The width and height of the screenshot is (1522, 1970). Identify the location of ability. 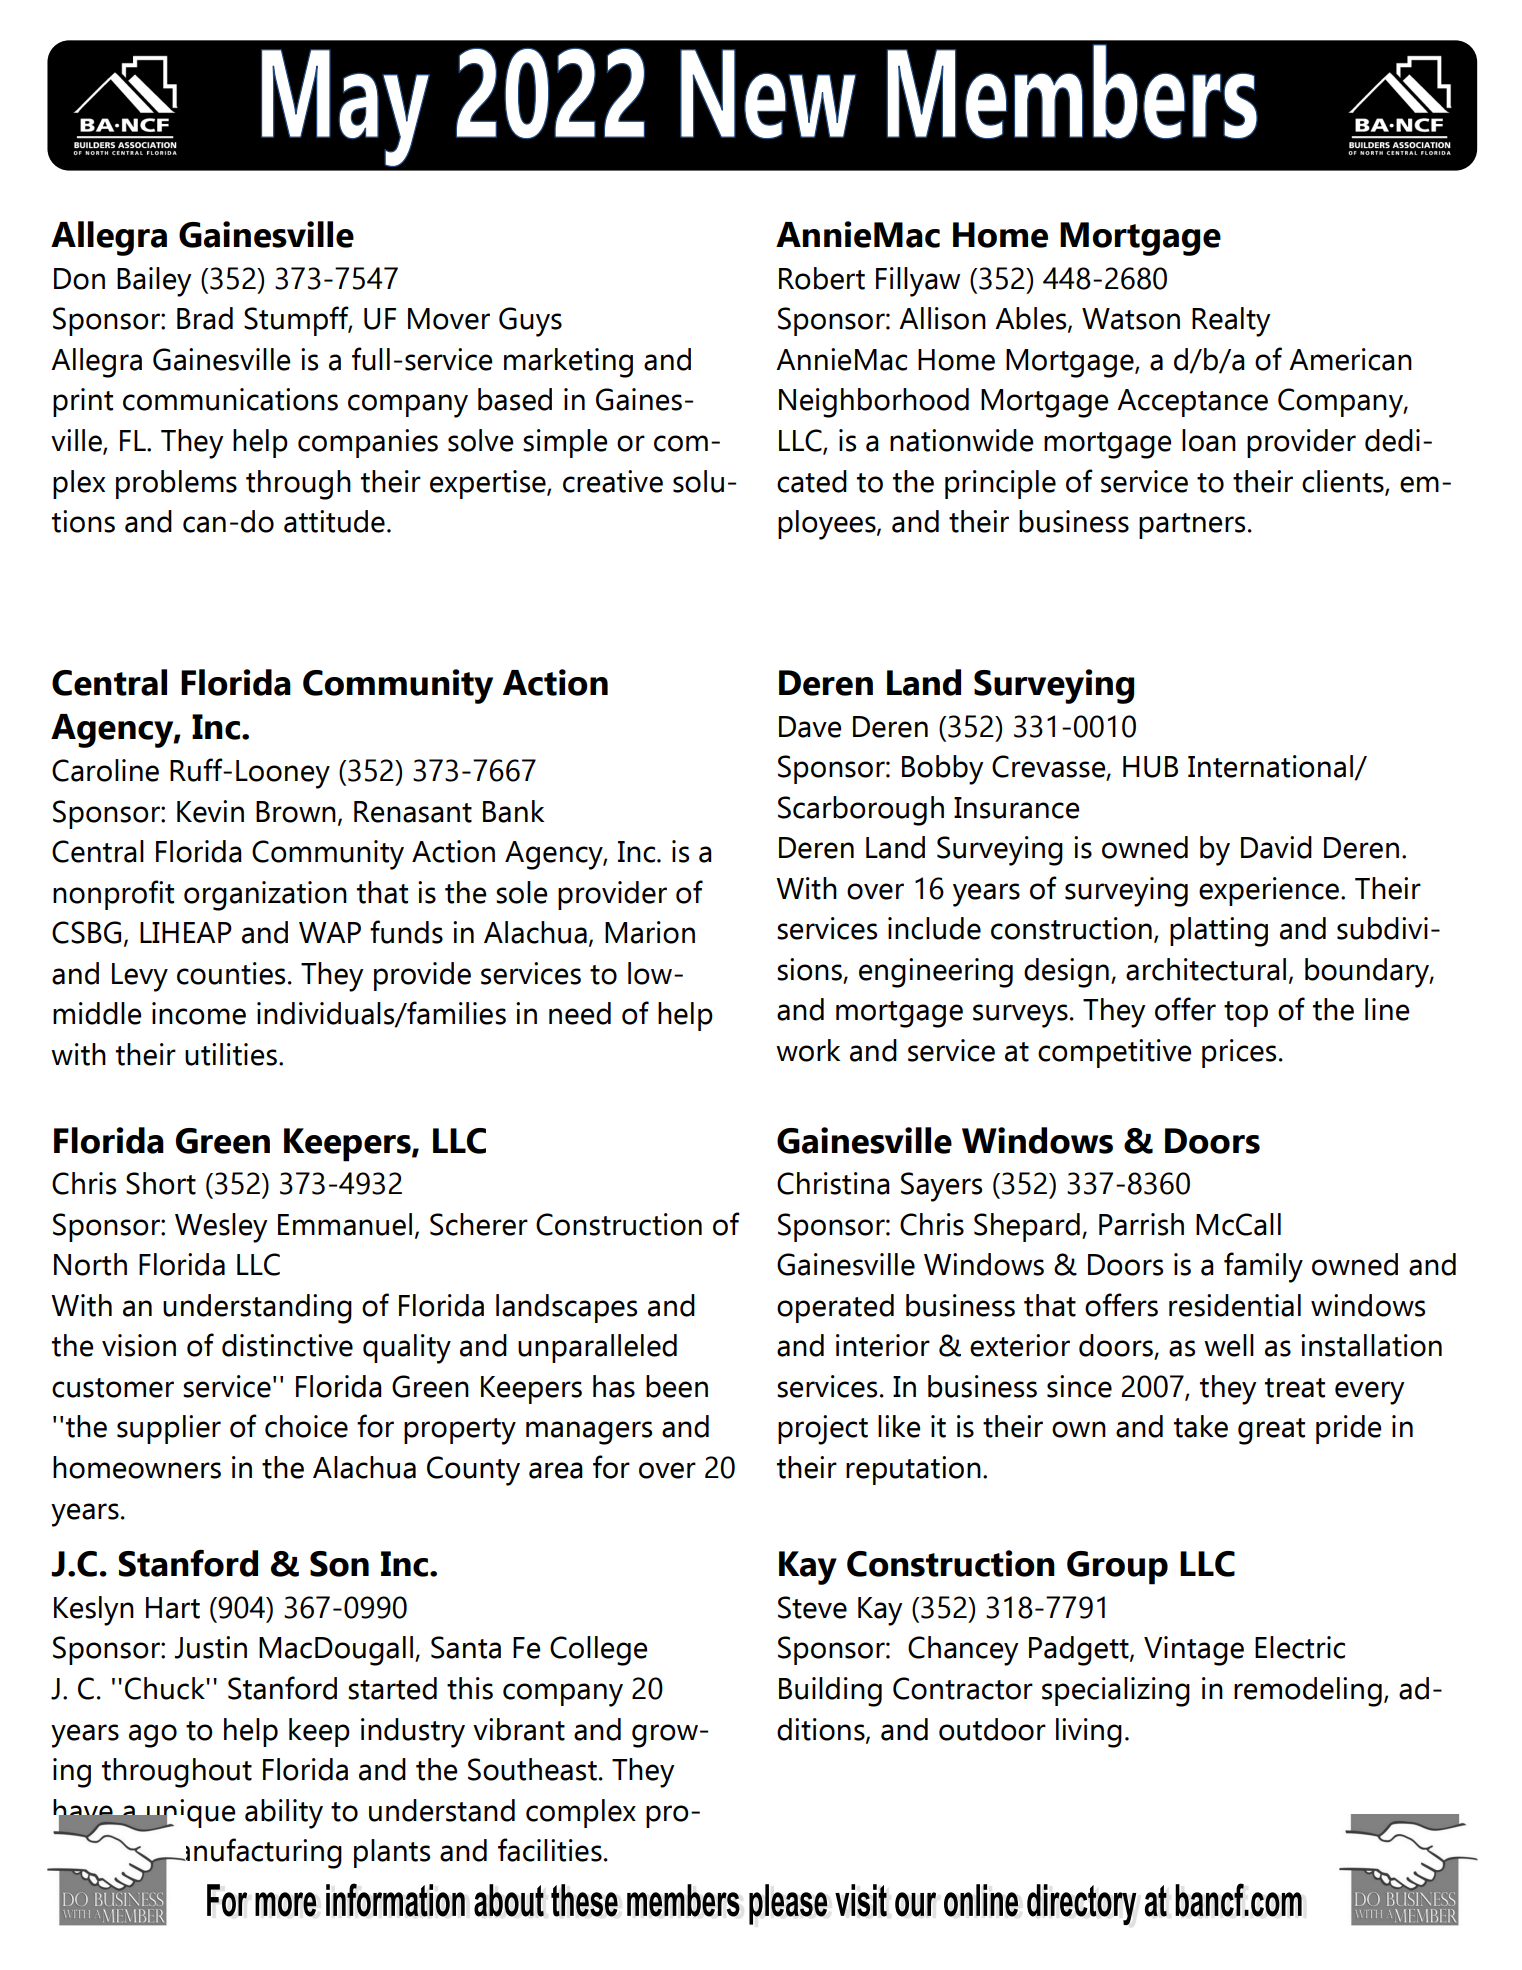
(284, 1814).
